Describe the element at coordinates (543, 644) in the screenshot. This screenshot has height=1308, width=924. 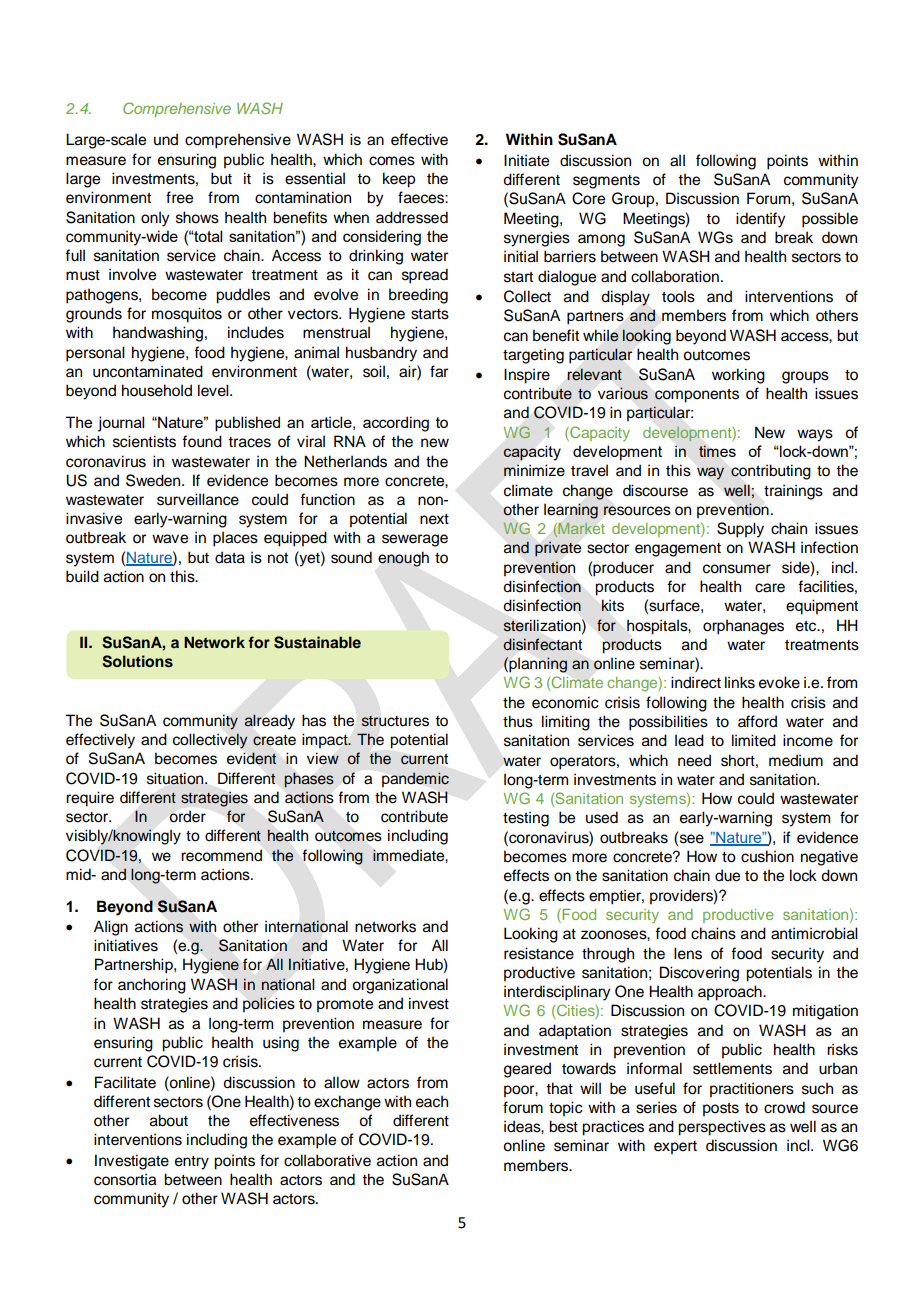
I see `disinfectant` at that location.
